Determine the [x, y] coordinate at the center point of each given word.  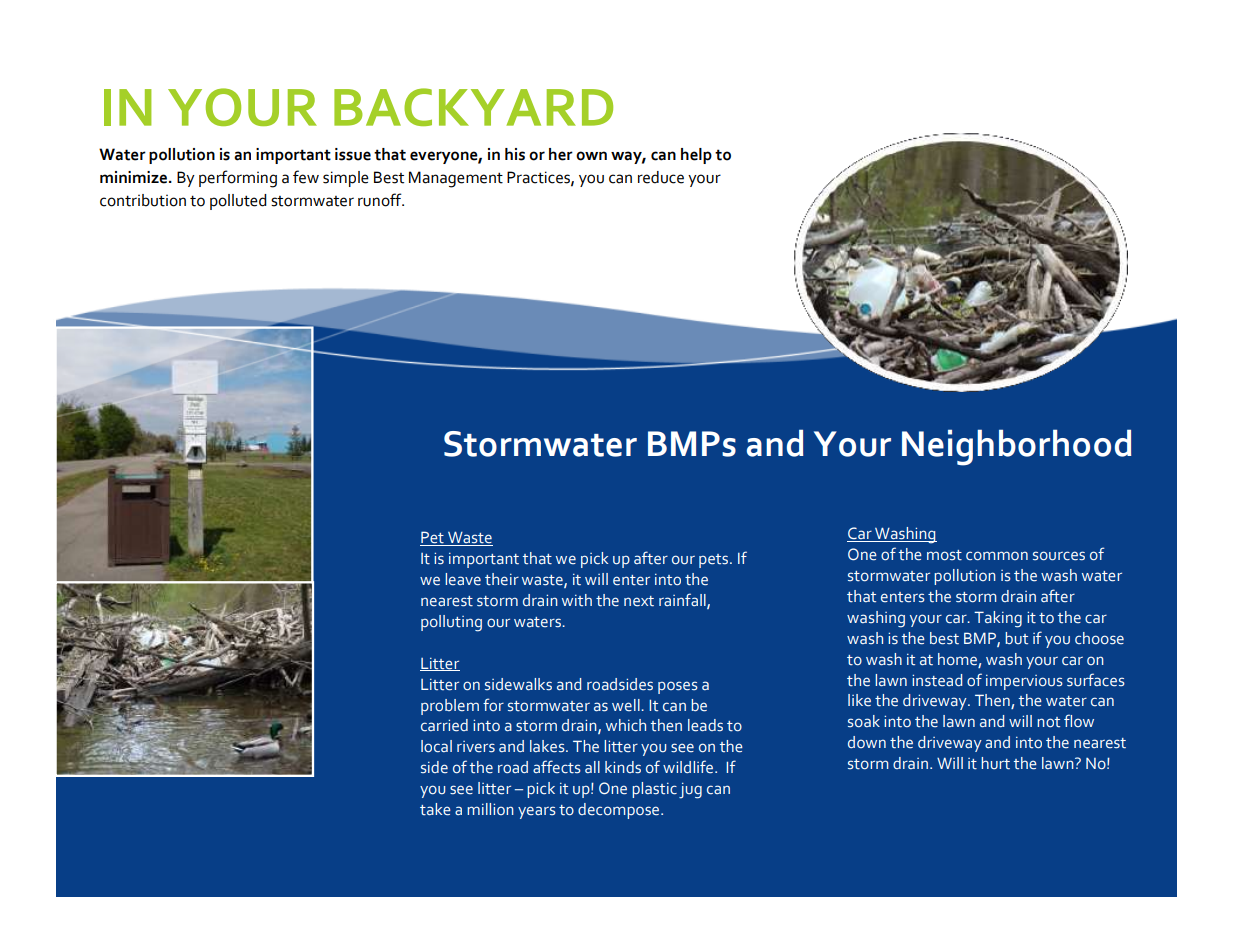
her [561, 154]
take [435, 809]
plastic [654, 790]
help [696, 156]
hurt [995, 763]
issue [353, 154]
